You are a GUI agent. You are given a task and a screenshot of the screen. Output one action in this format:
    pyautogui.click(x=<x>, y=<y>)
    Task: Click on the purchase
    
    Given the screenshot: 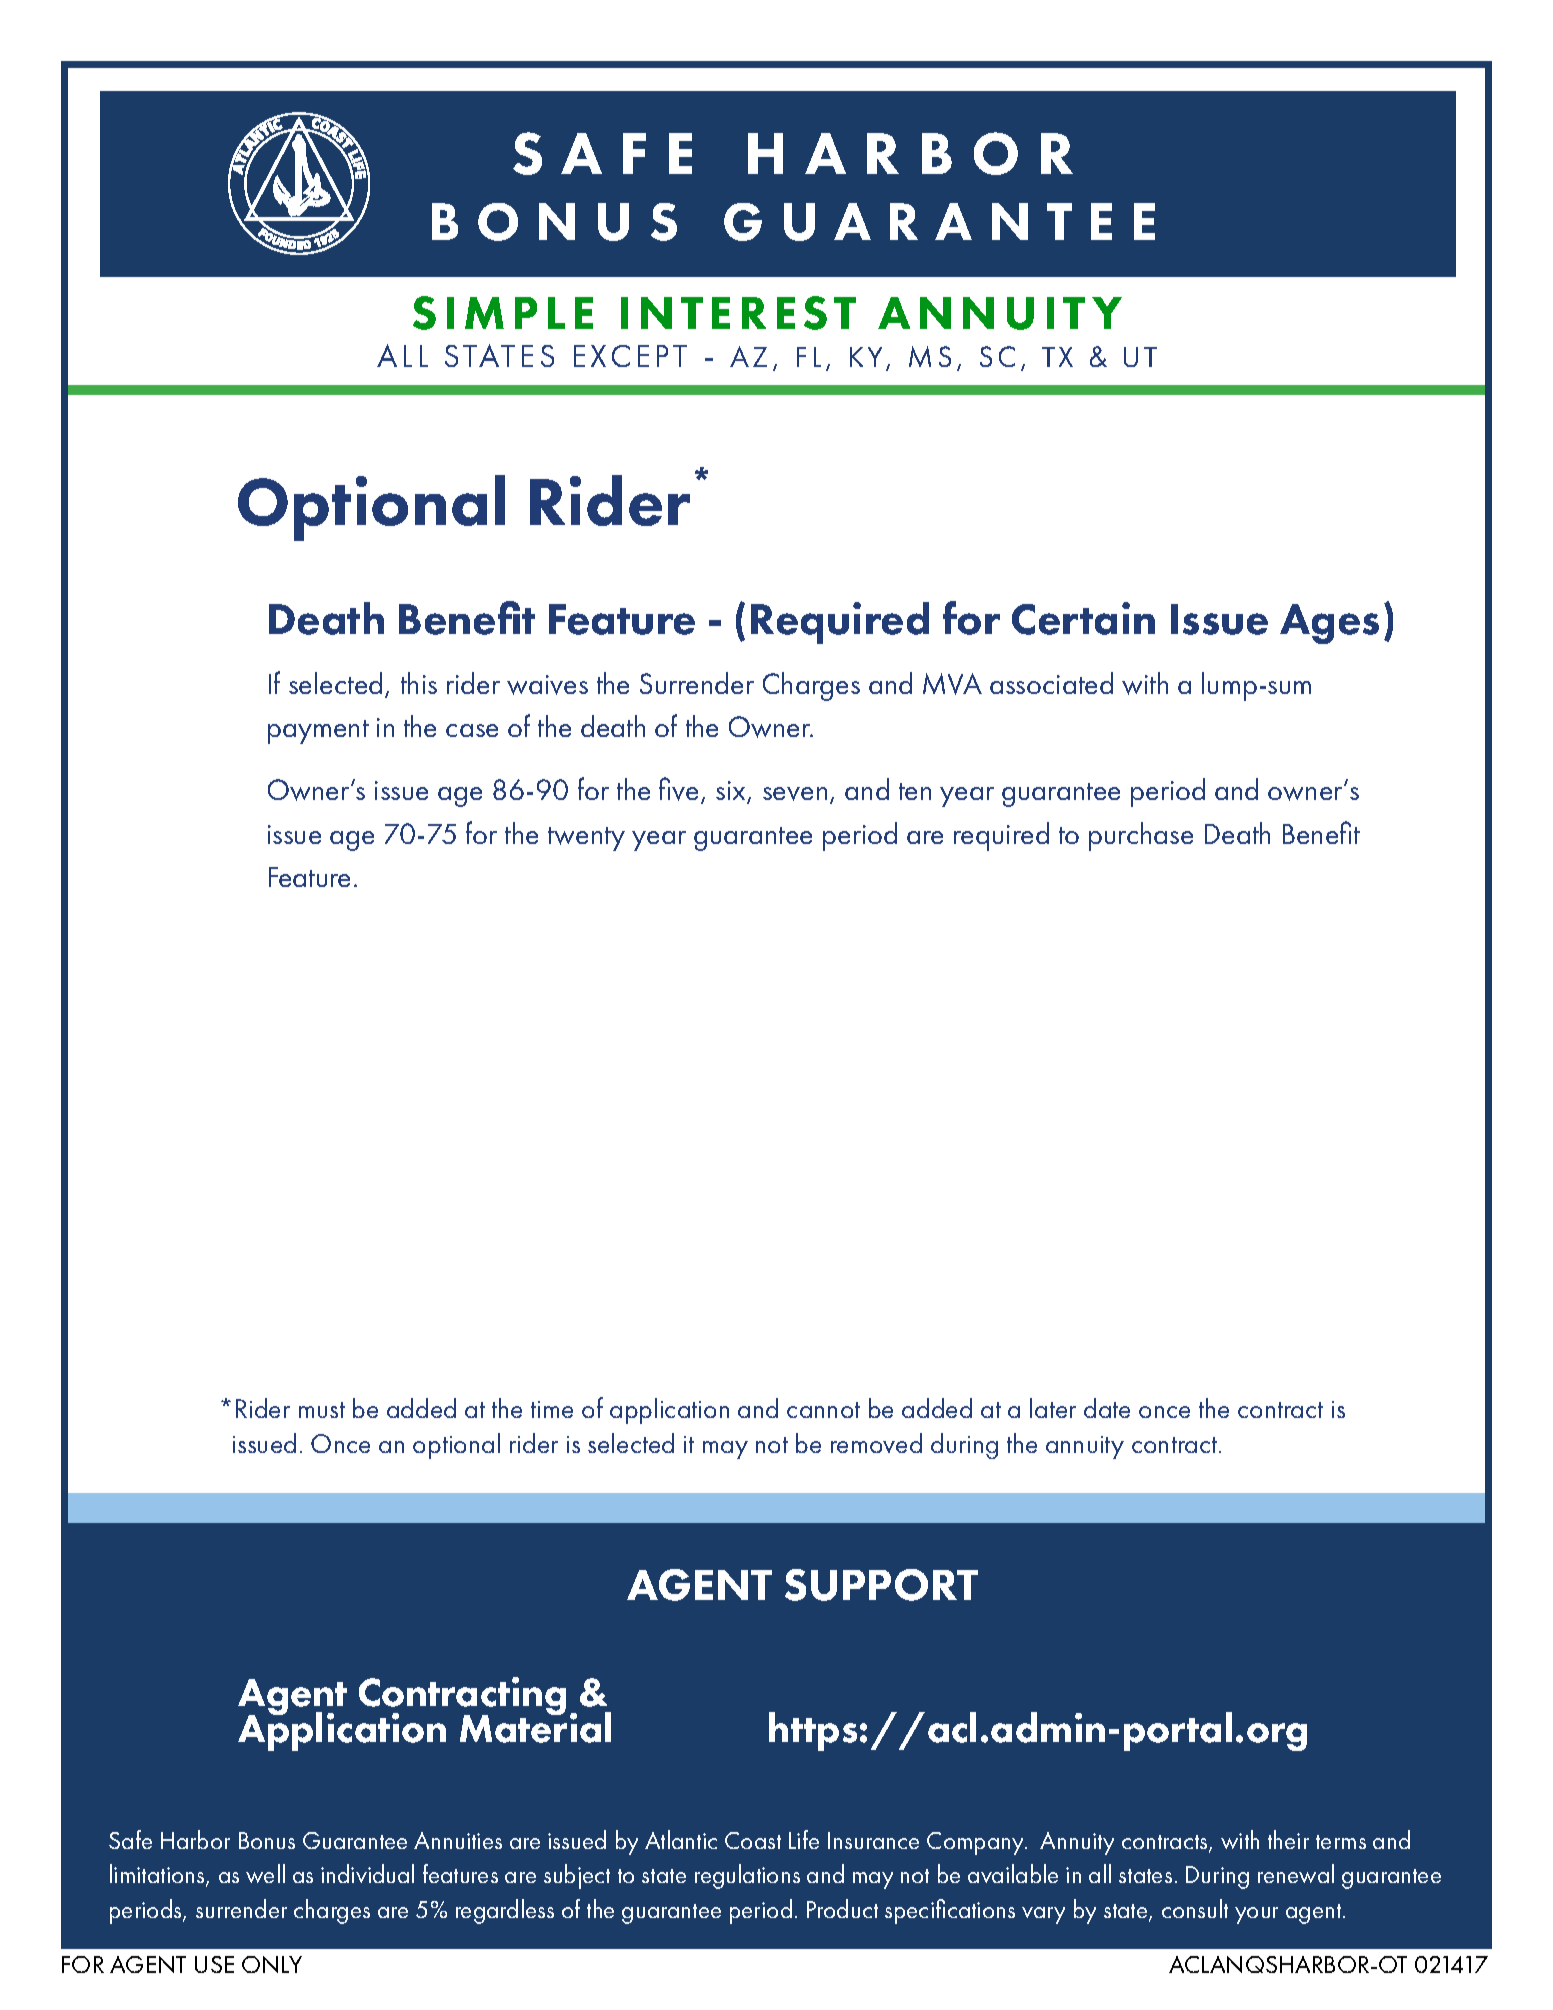 What is the action you would take?
    pyautogui.click(x=1141, y=836)
